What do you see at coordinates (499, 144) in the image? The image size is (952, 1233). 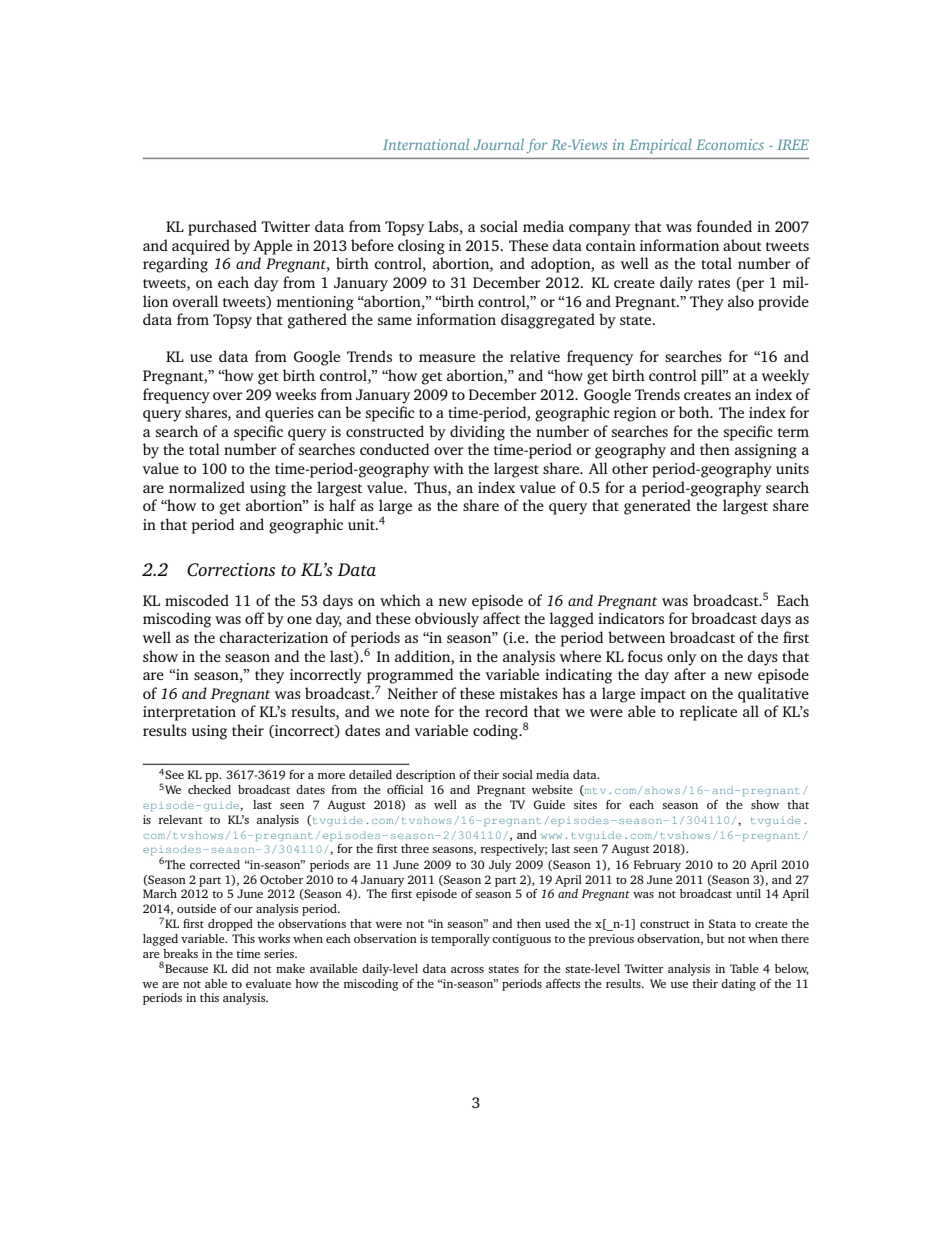 I see `Journal` at bounding box center [499, 144].
